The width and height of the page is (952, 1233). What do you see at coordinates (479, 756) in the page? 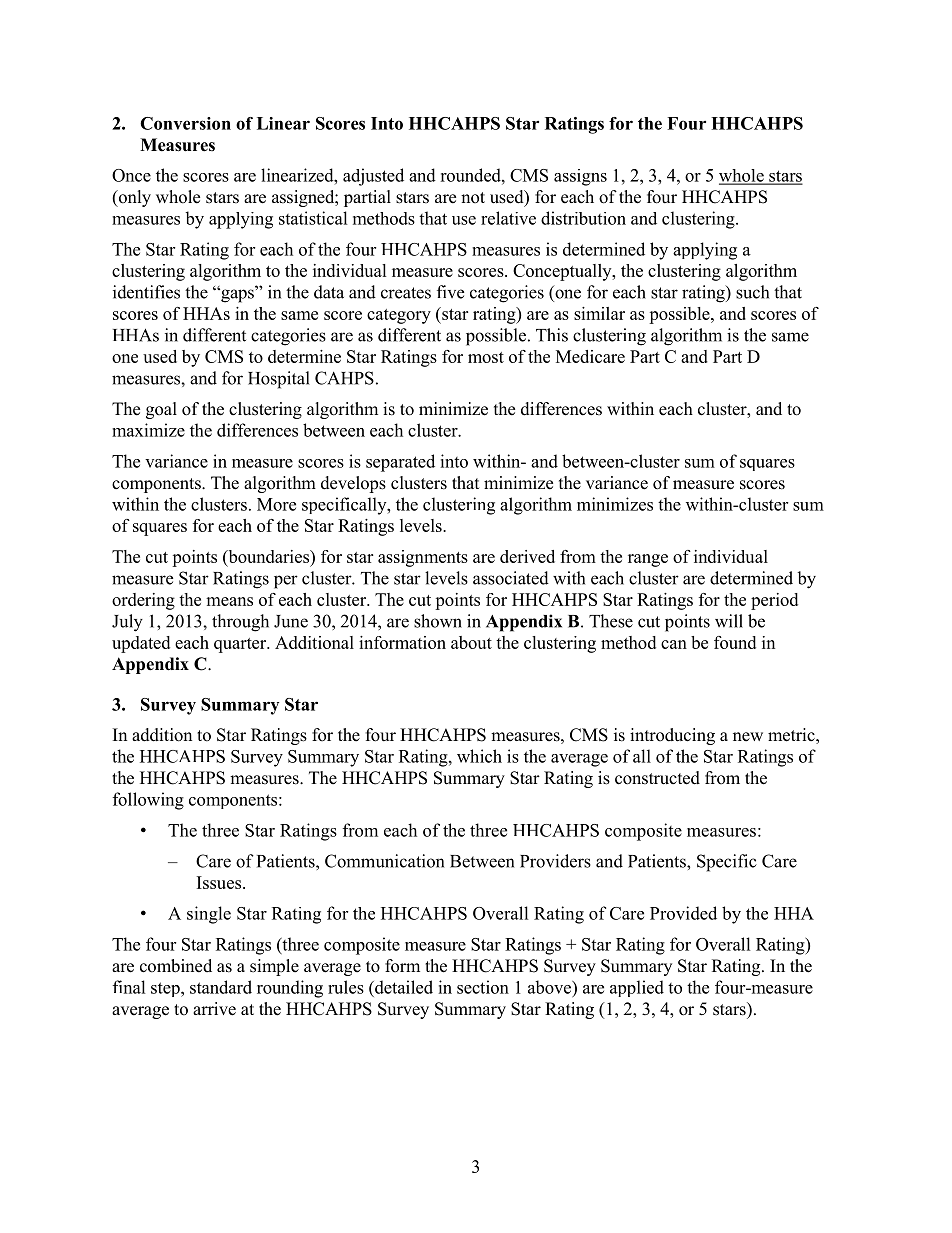
I see `which` at bounding box center [479, 756].
